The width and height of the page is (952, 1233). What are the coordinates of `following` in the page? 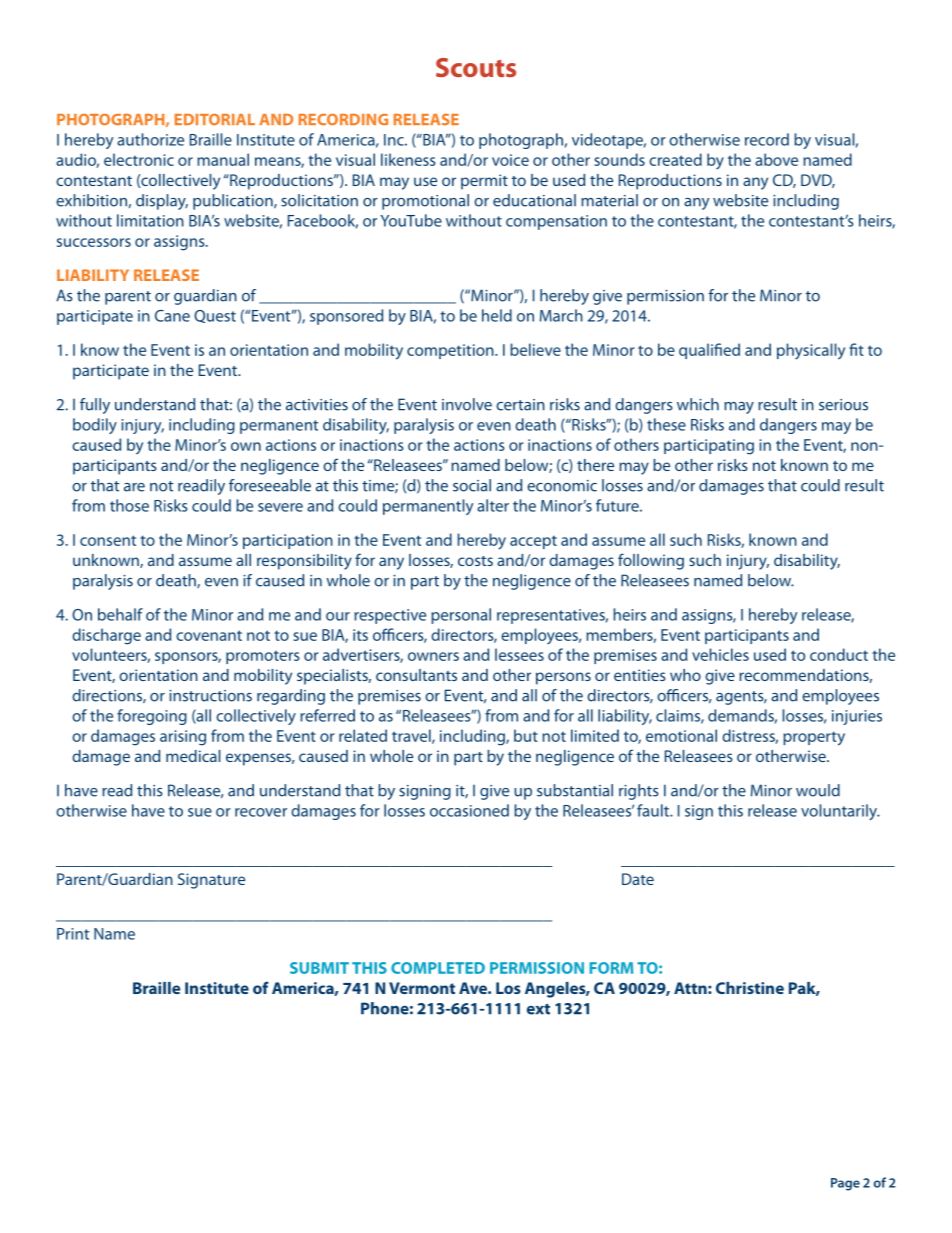 It's located at (651, 561).
